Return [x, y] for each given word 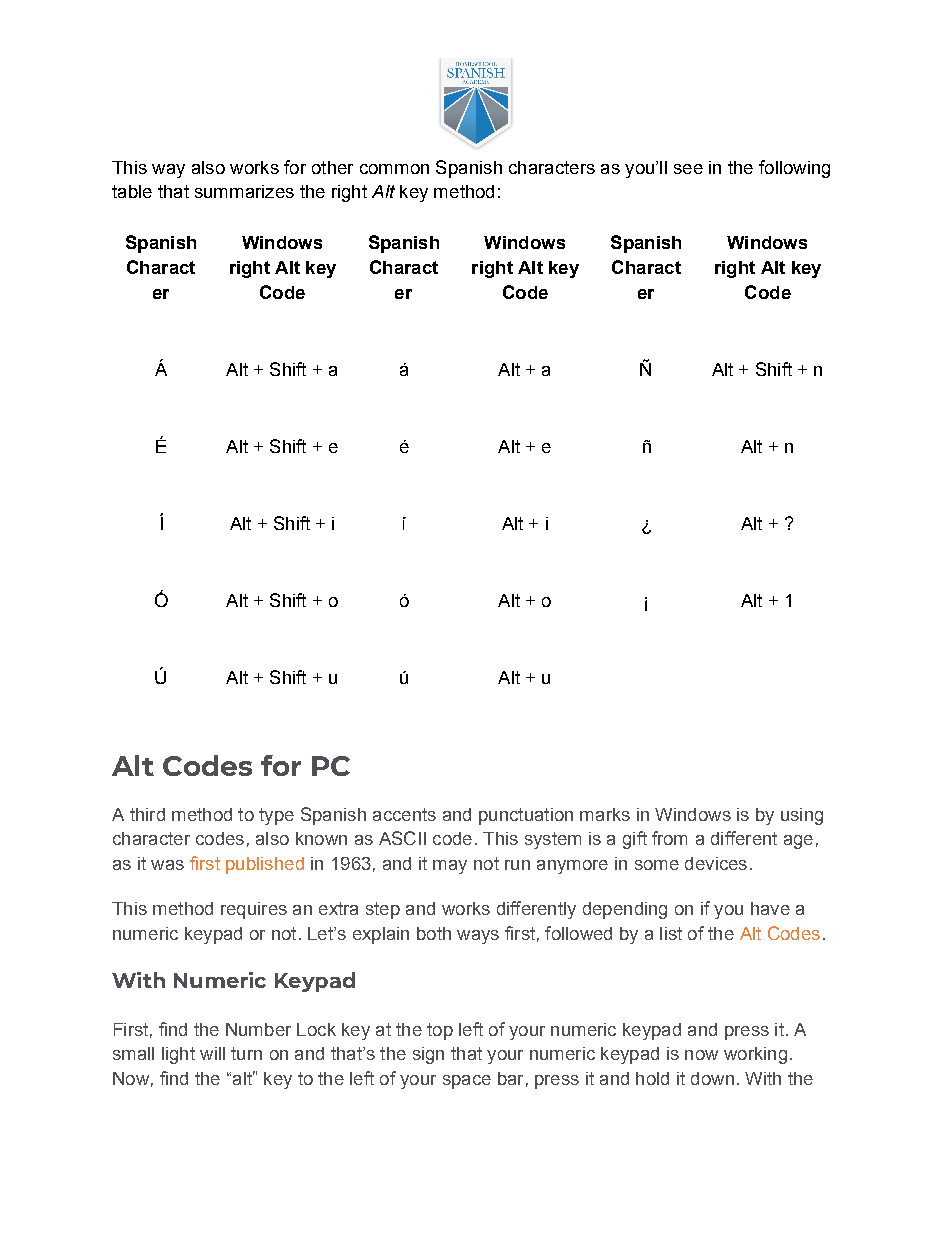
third [147, 814]
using [802, 816]
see [688, 169]
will [212, 1053]
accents [404, 814]
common [394, 169]
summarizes [244, 191]
